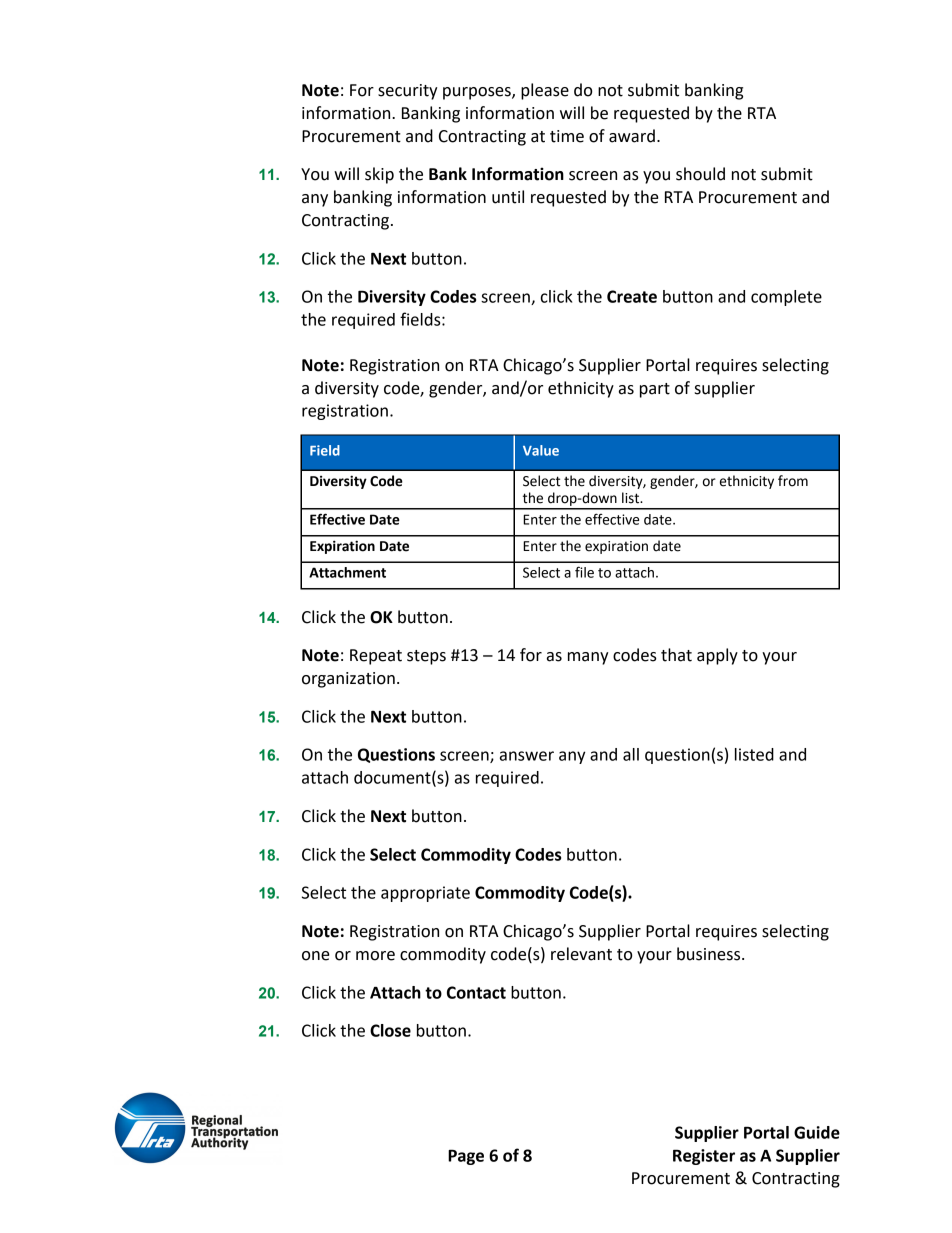 This screenshot has height=1233, width=952. I want to click on time, so click(567, 136).
